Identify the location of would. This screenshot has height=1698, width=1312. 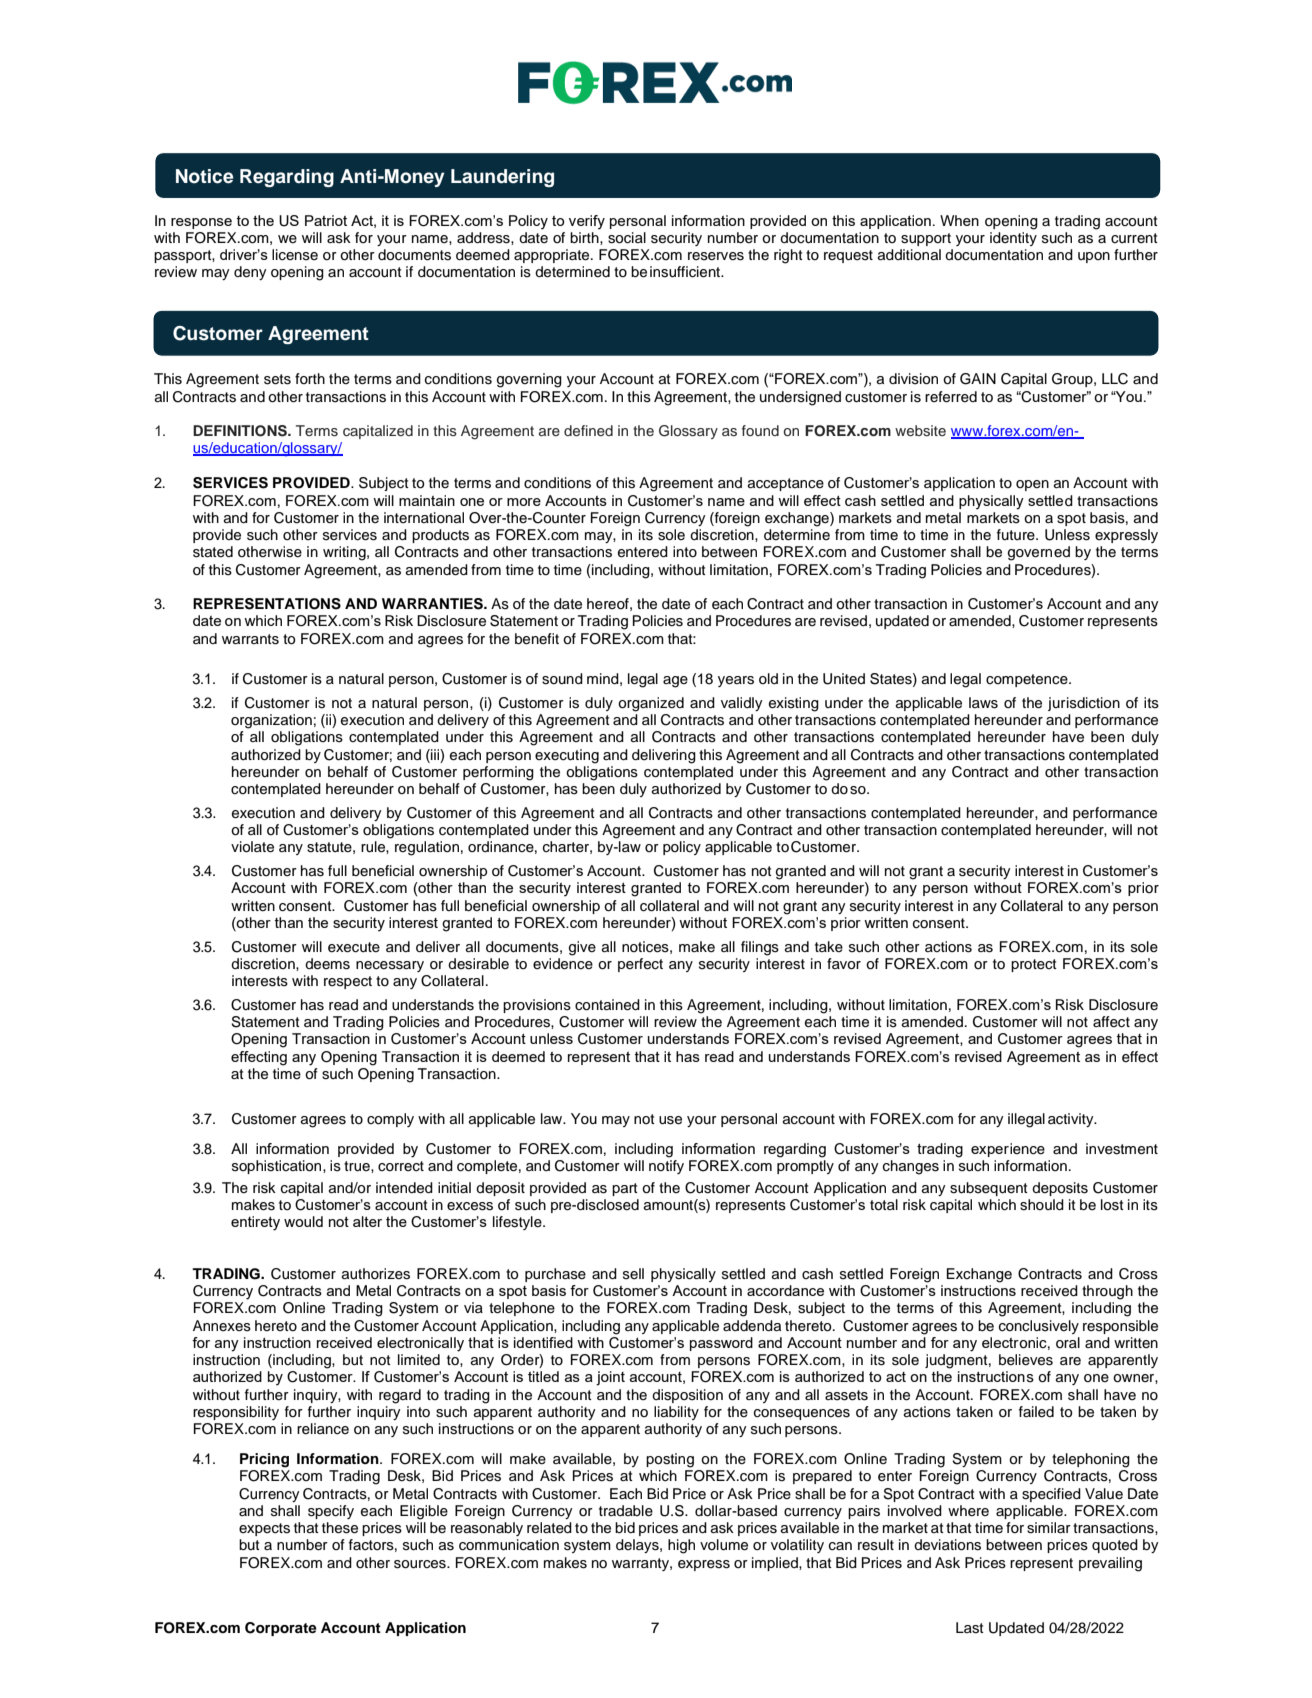
(303, 1221).
